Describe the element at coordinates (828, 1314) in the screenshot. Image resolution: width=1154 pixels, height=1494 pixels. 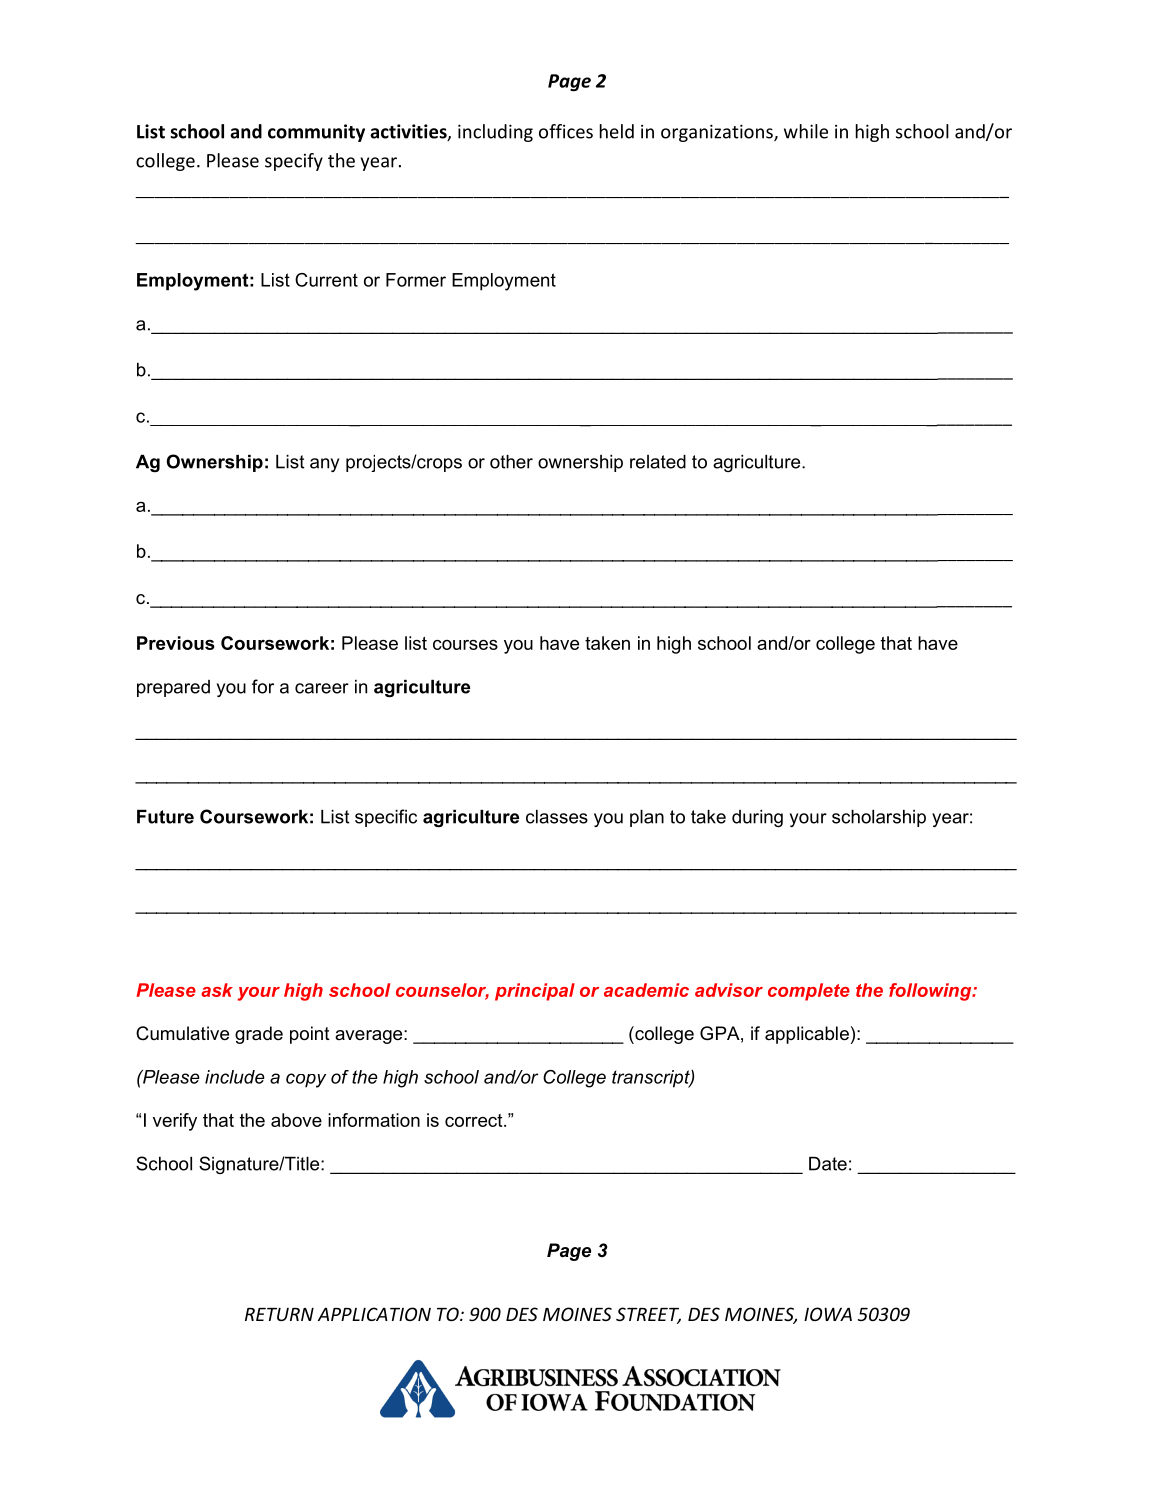
I see `IOWA` at that location.
